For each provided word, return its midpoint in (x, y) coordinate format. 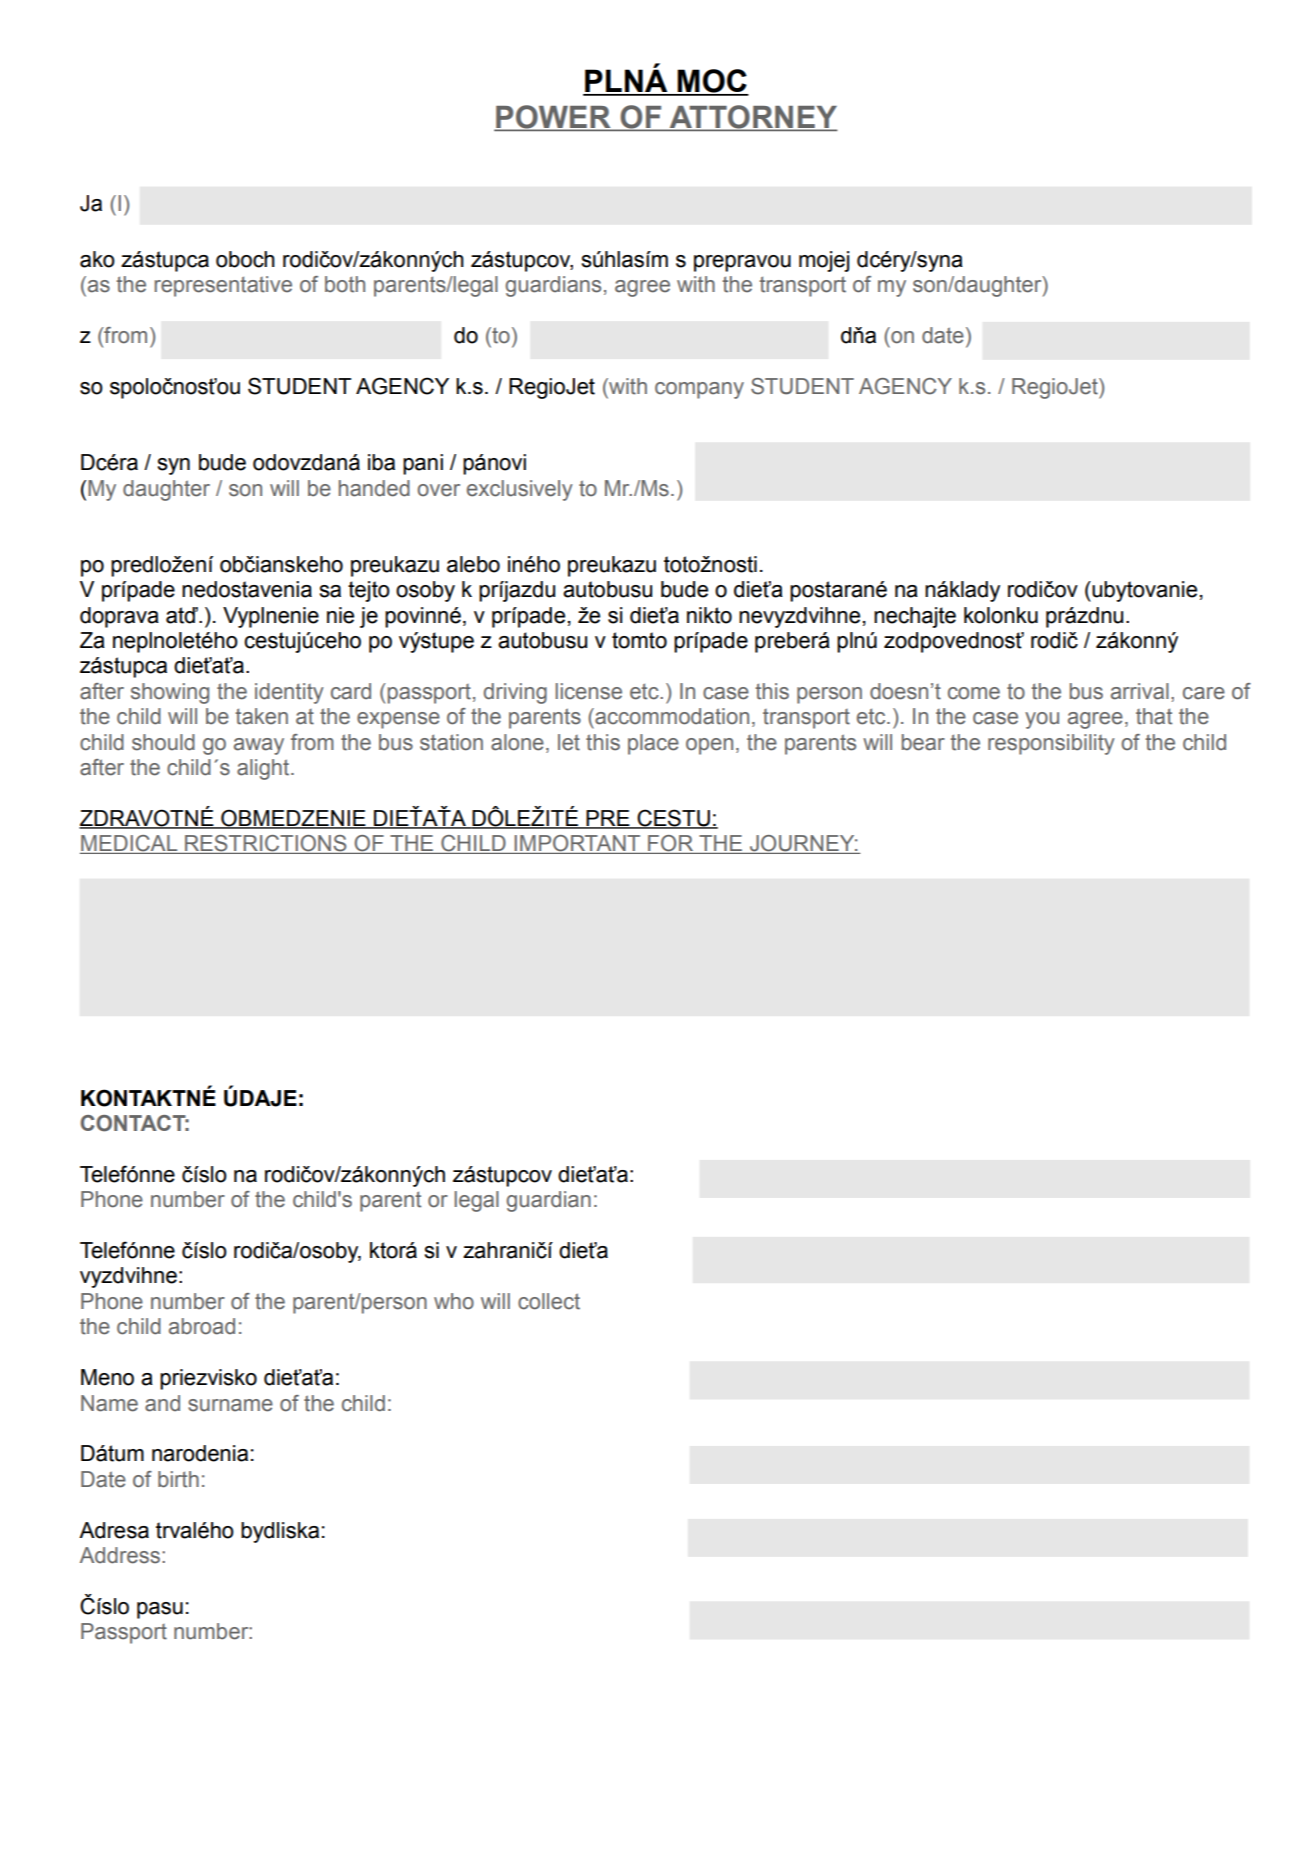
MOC (712, 82)
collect (549, 1301)
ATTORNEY (753, 118)
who (454, 1301)
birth (178, 1479)
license (588, 691)
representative (223, 286)
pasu (160, 1610)
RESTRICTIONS (266, 844)
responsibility (1051, 744)
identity (289, 693)
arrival (1140, 691)
